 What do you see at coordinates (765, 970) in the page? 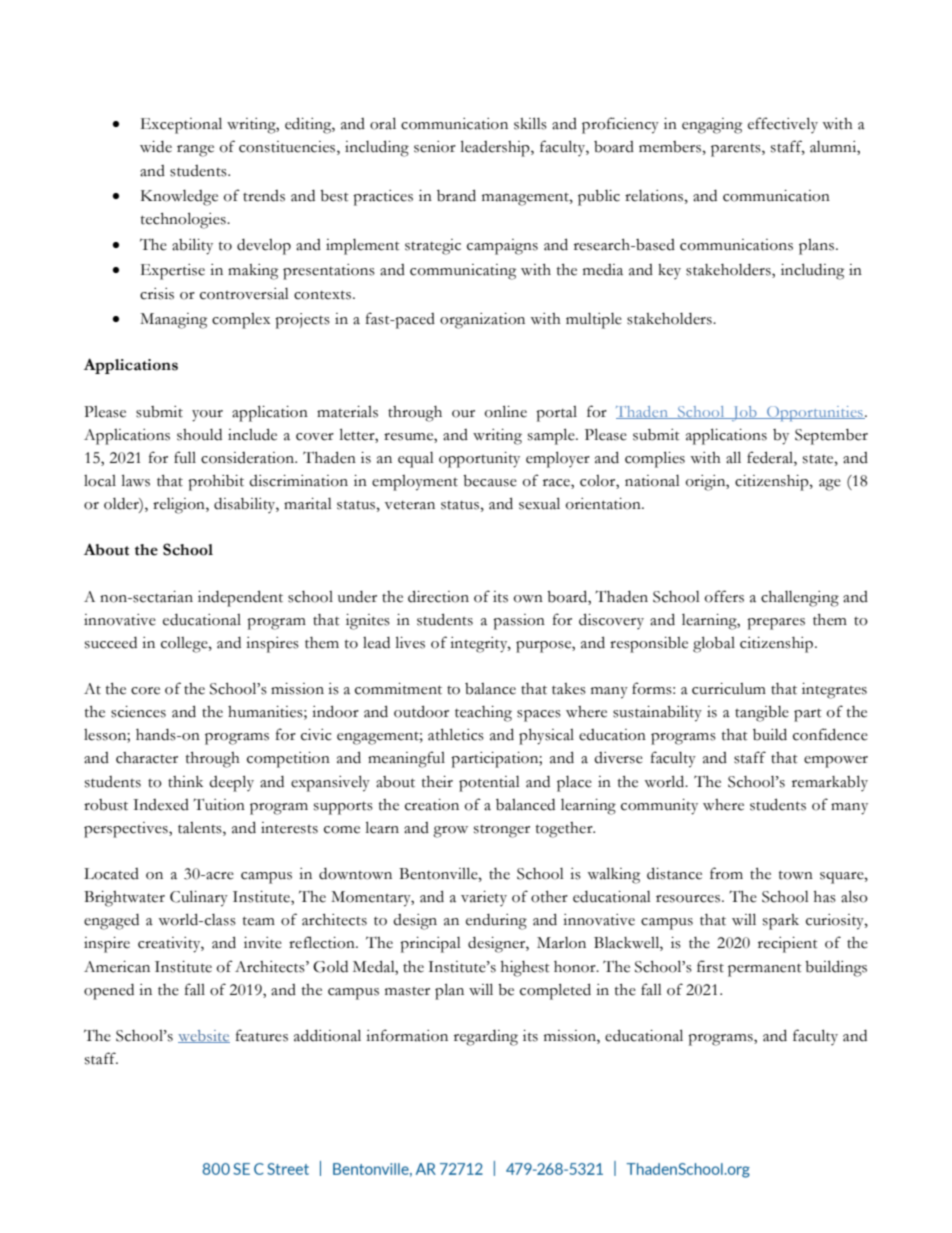
I see `permanent` at bounding box center [765, 970].
